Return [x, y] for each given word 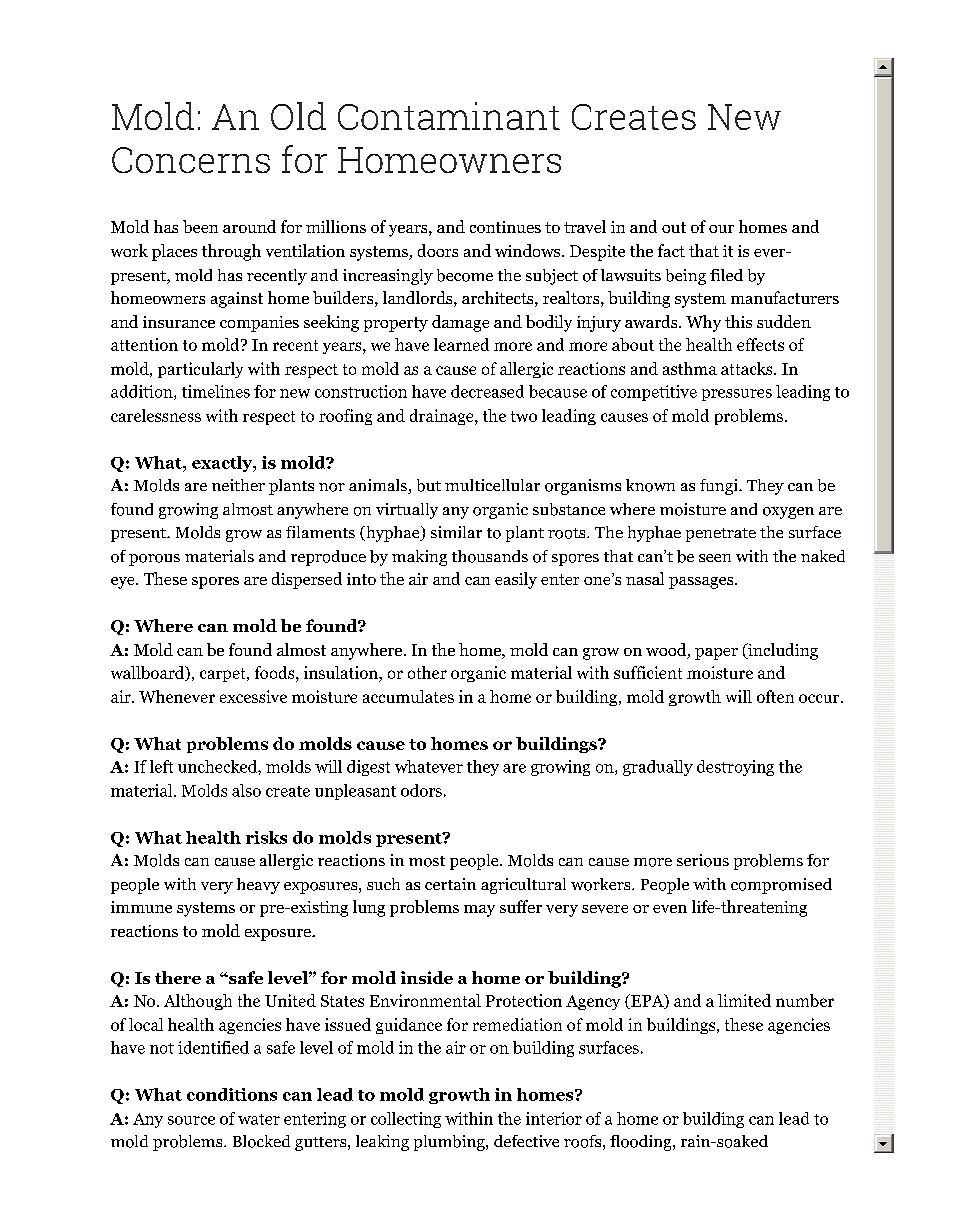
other [427, 672]
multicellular [492, 485]
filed [726, 275]
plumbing [450, 1143]
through [231, 252]
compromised [781, 886]
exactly [223, 464]
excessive [253, 696]
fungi [720, 487]
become [465, 275]
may [479, 911]
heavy [258, 886]
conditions [232, 1094]
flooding [642, 1143]
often [775, 696]
